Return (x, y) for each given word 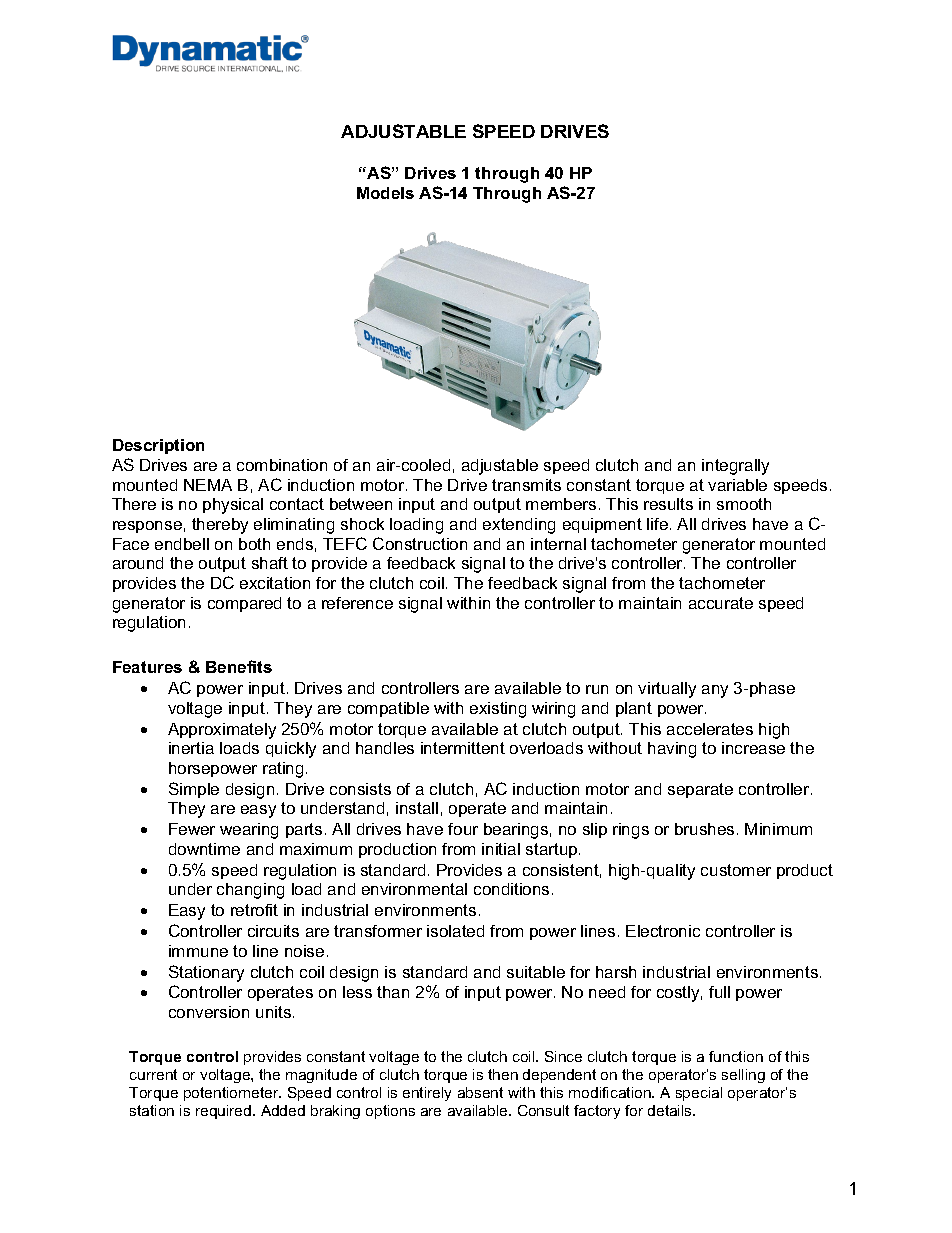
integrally (735, 467)
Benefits (239, 666)
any (715, 691)
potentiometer (232, 1094)
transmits (526, 485)
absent (480, 1092)
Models (385, 193)
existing (498, 710)
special (699, 1094)
